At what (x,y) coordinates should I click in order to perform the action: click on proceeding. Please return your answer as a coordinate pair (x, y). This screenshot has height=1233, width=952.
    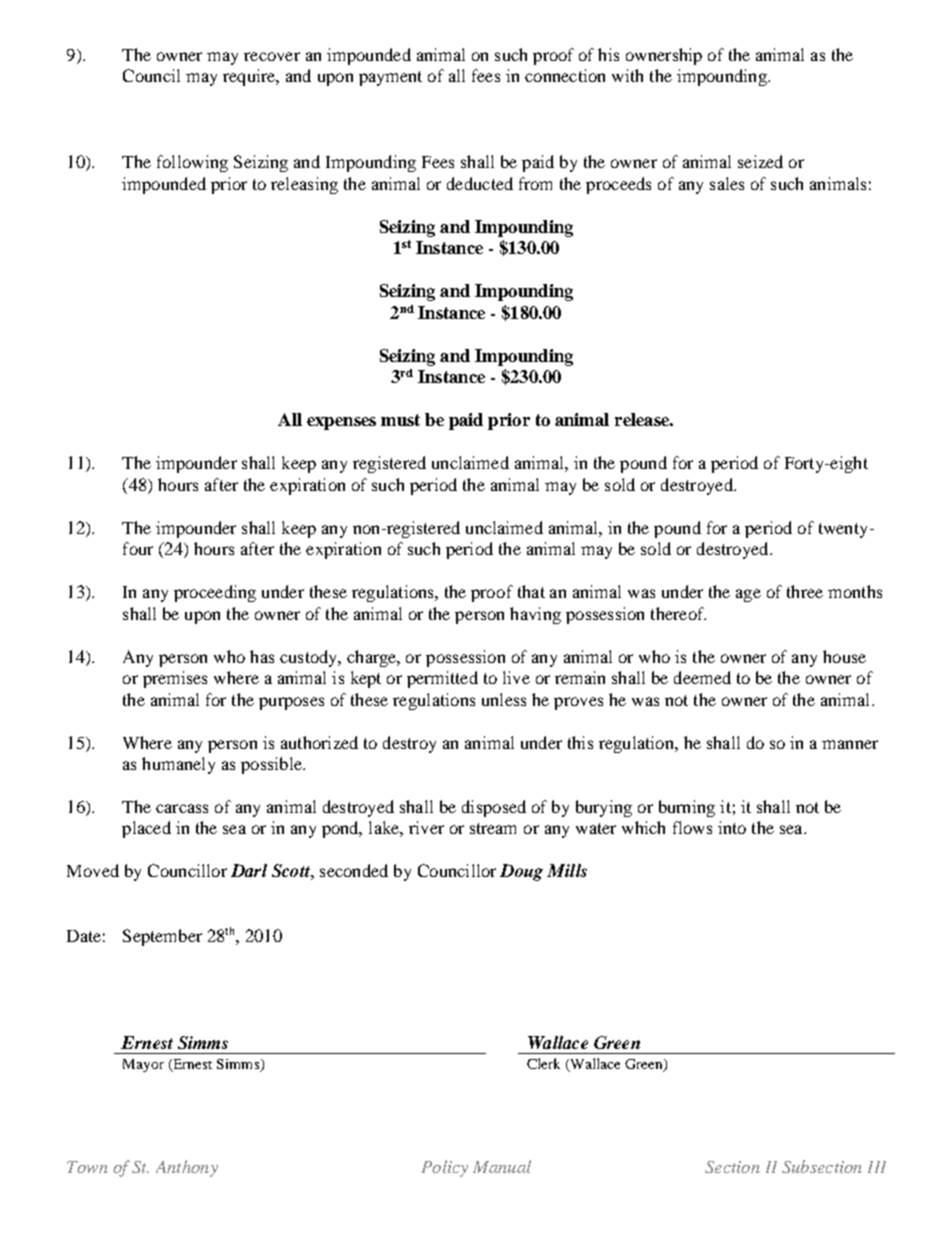
    Looking at the image, I should click on (215, 593).
